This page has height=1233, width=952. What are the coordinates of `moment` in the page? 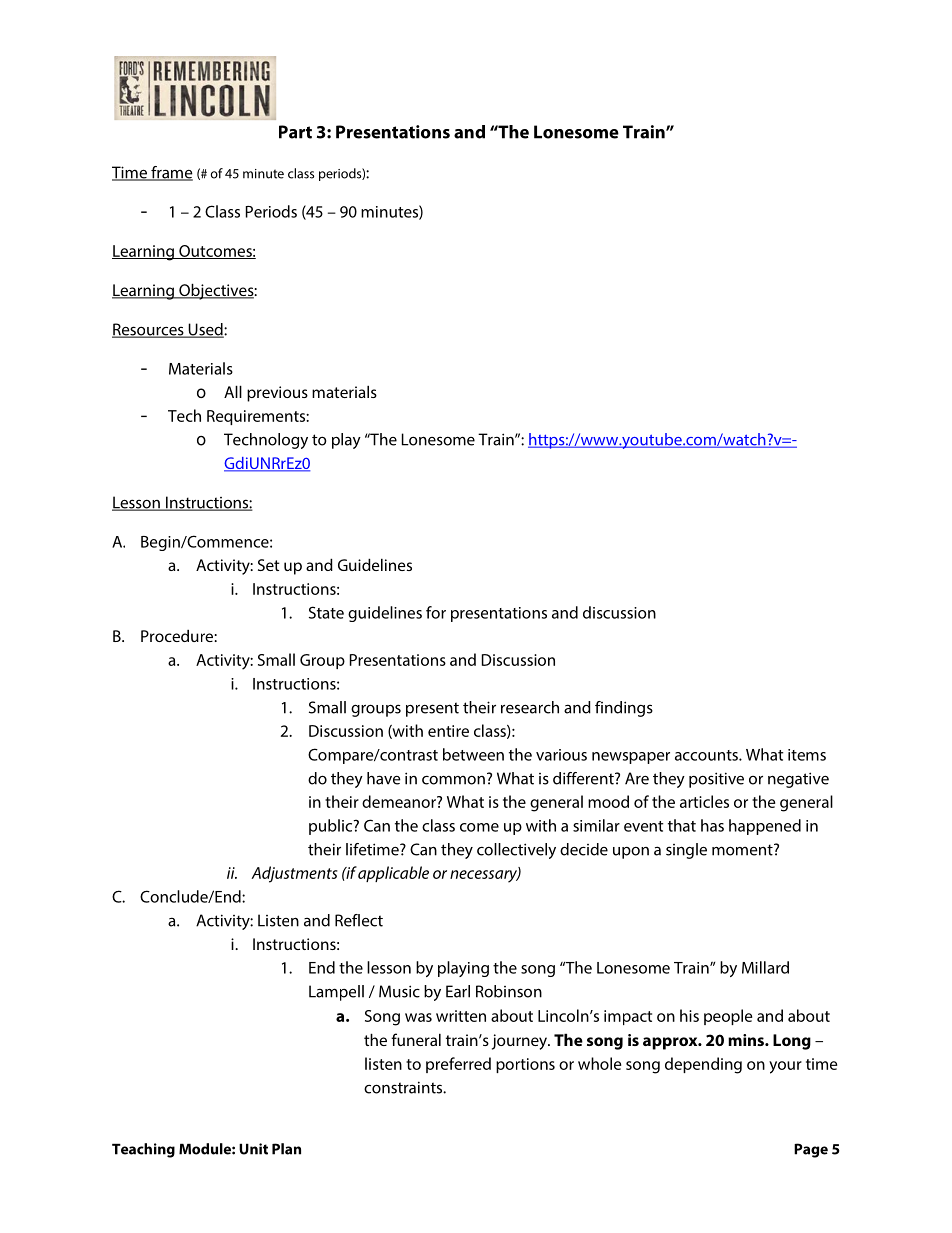 It's located at (743, 850).
